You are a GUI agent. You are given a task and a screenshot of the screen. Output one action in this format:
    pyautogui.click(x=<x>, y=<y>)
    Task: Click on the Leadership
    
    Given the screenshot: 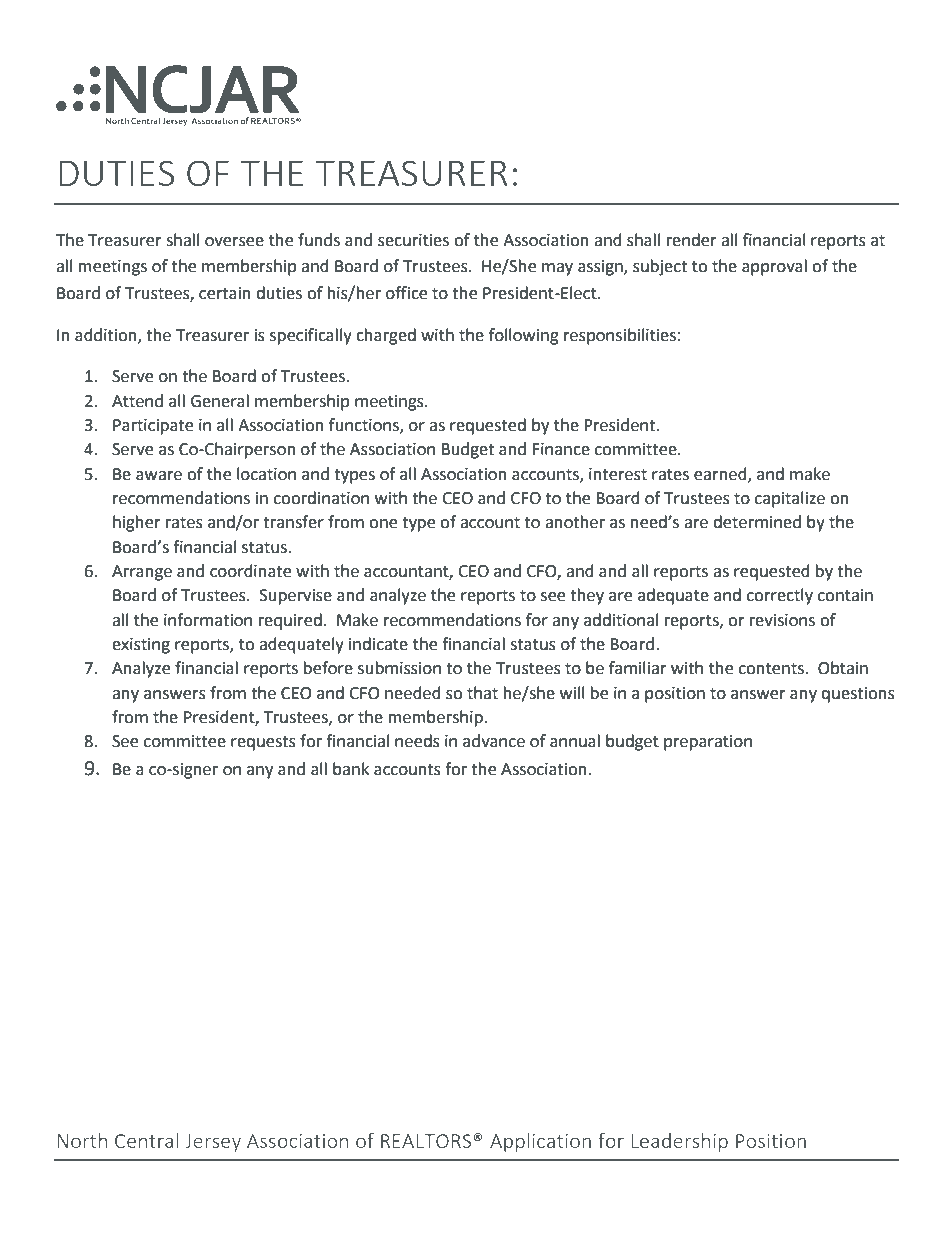 What is the action you would take?
    pyautogui.click(x=679, y=1142)
